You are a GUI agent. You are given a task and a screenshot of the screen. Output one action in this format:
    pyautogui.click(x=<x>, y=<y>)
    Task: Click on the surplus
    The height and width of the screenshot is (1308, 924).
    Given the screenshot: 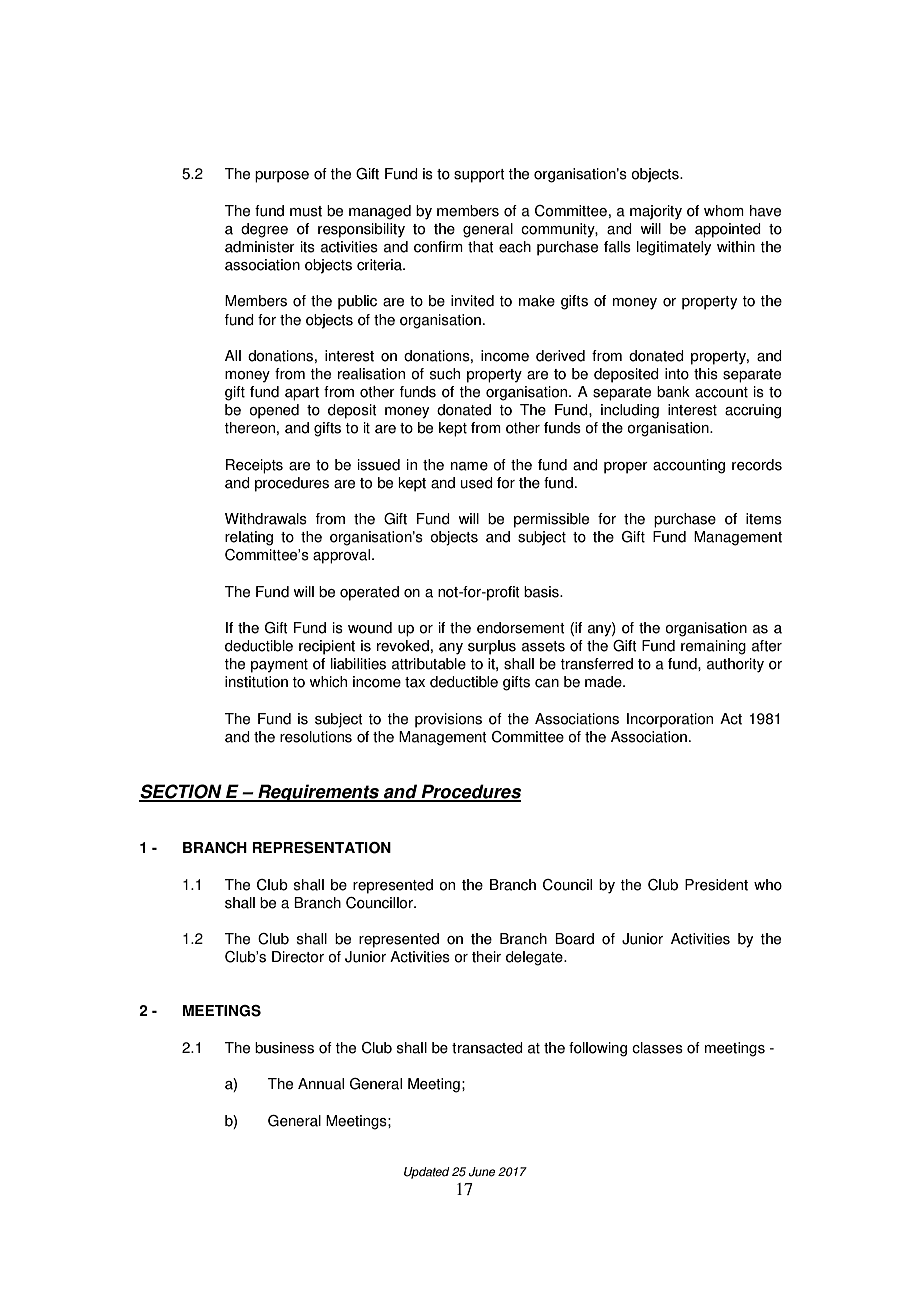 What is the action you would take?
    pyautogui.click(x=492, y=647)
